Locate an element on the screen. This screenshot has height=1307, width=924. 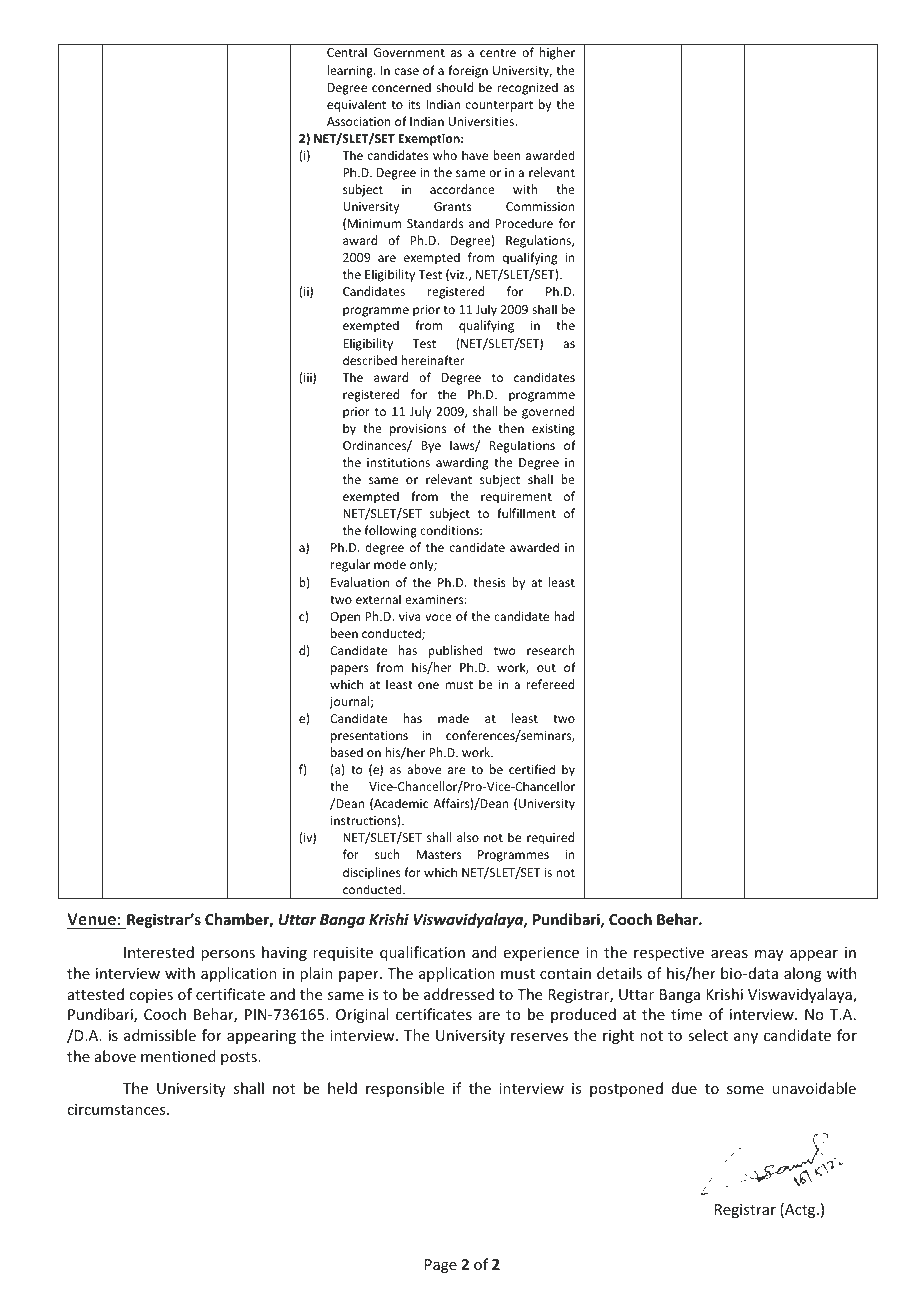
had is located at coordinates (564, 616).
